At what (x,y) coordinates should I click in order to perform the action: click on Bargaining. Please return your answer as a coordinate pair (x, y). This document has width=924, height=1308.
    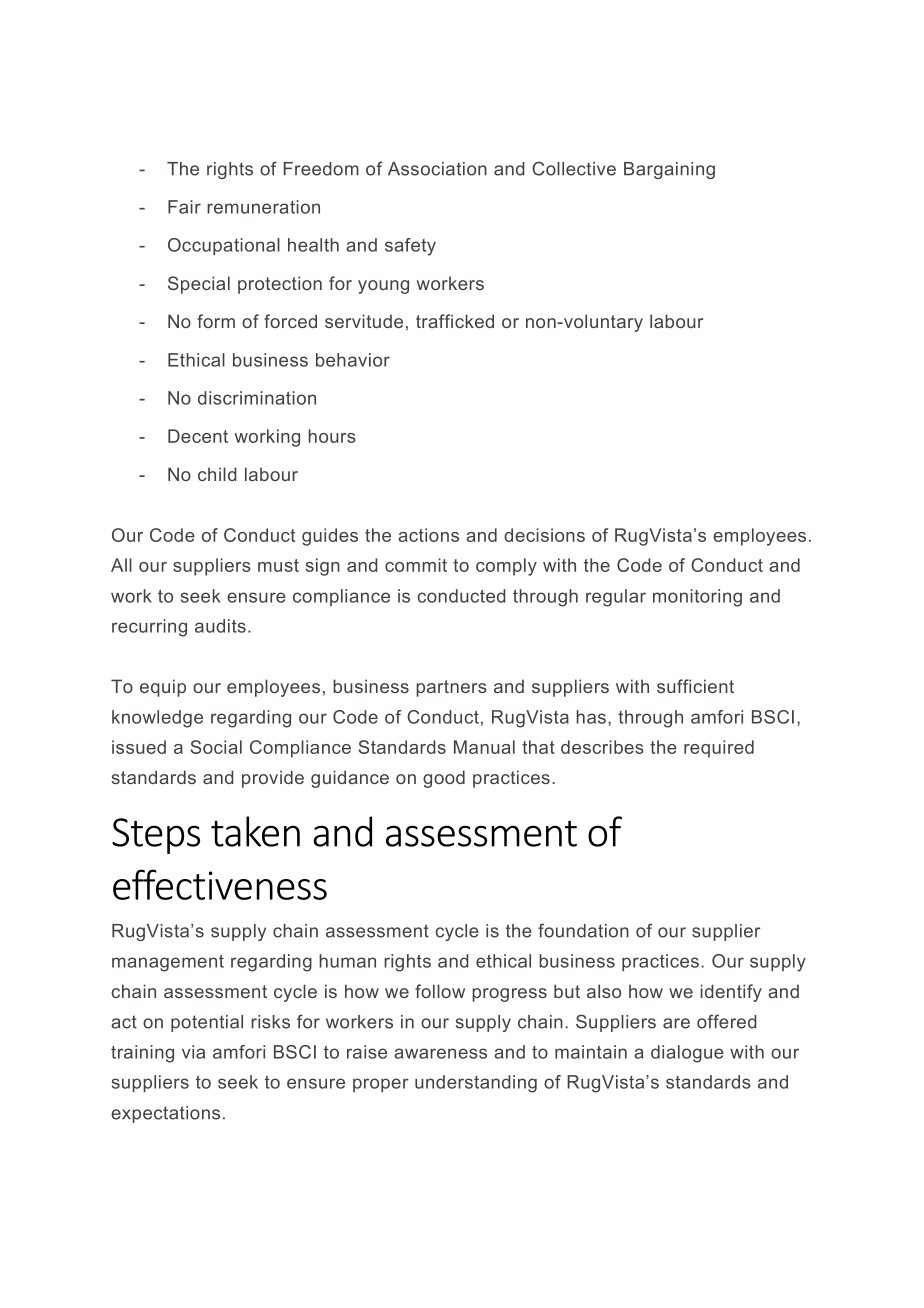
    Looking at the image, I should click on (669, 170).
